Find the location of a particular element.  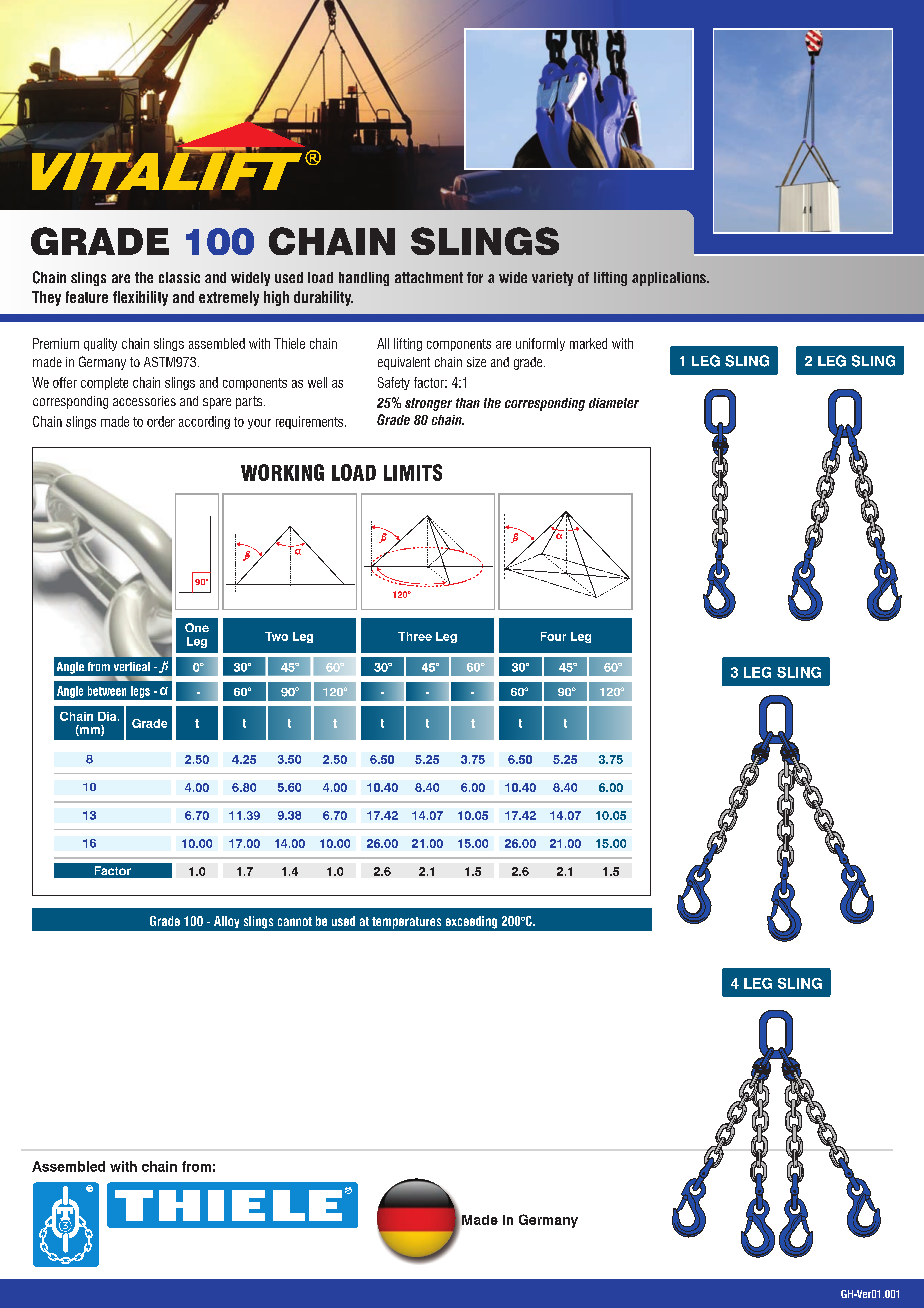

flexibility is located at coordinates (140, 298).
